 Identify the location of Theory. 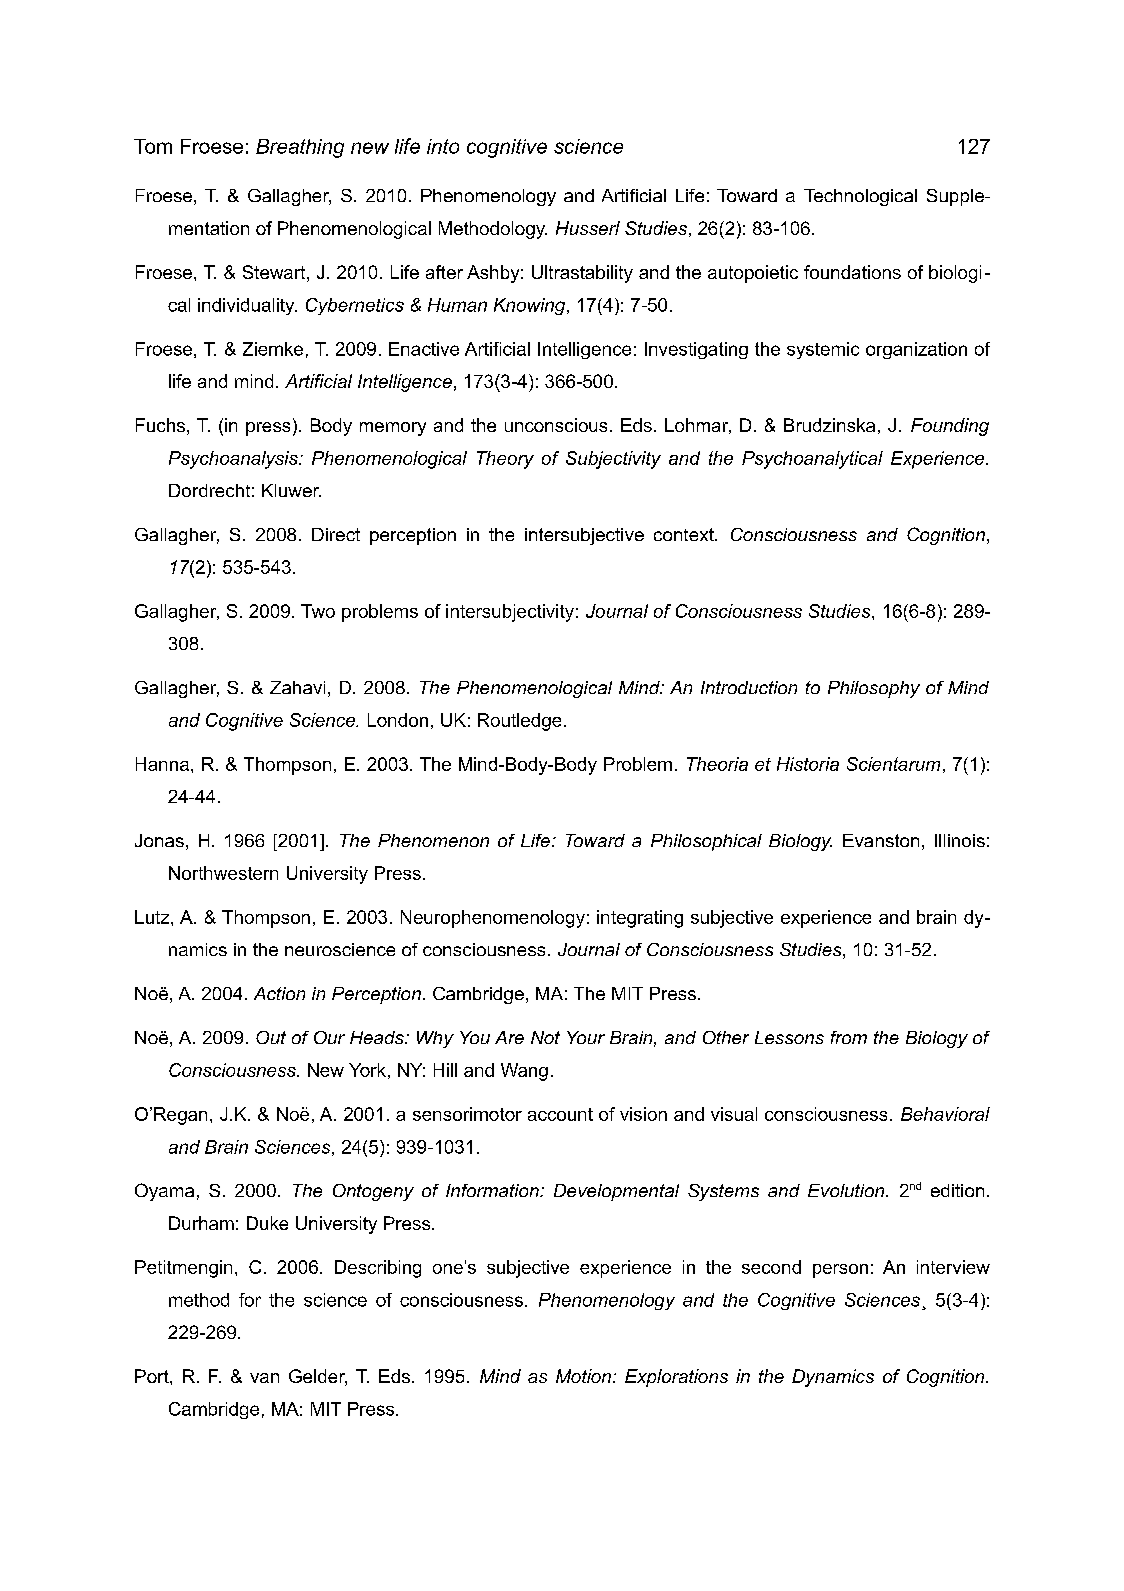
(505, 460).
